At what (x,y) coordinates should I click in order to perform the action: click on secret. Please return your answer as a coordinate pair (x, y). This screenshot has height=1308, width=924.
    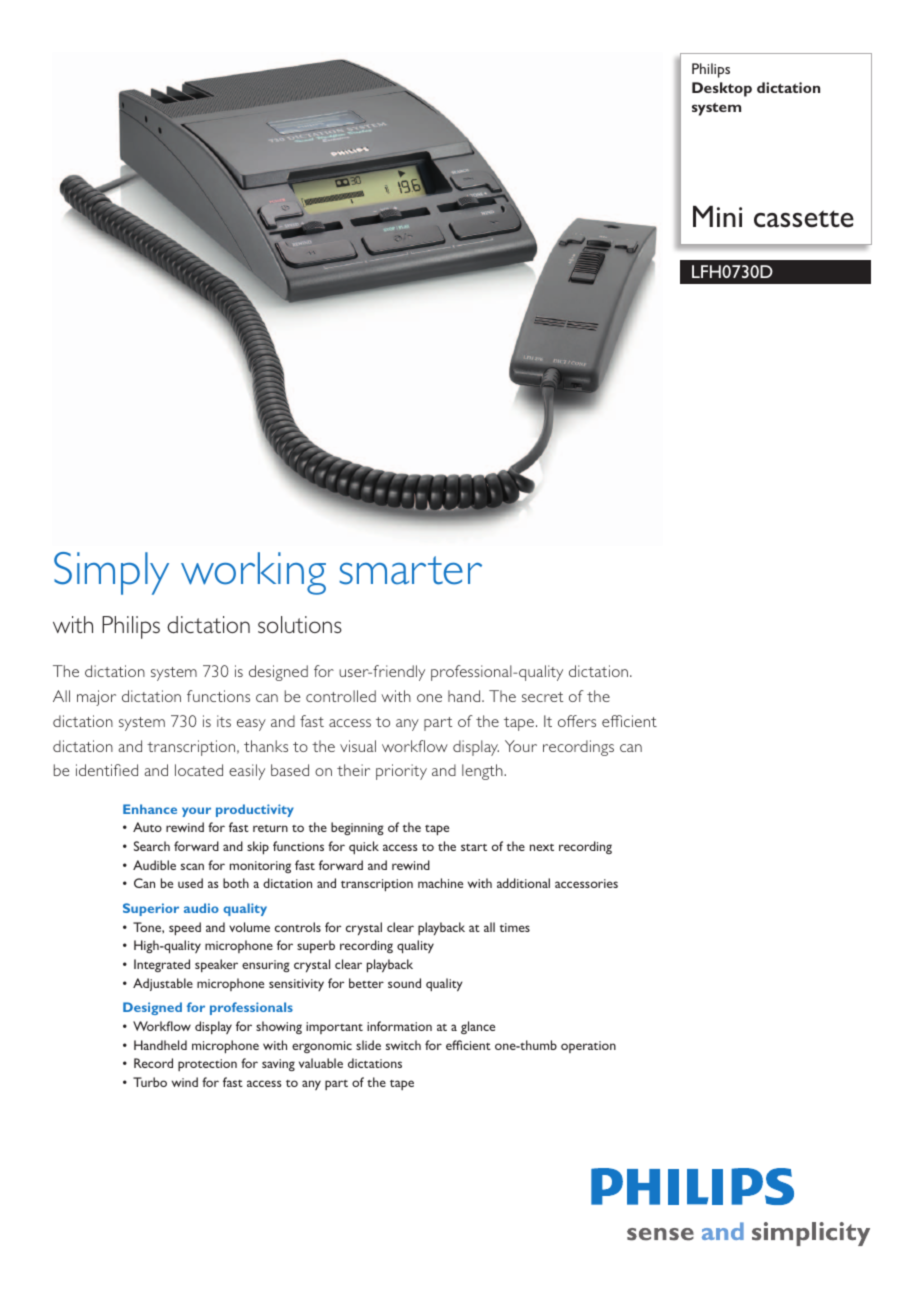
    Looking at the image, I should click on (542, 697).
